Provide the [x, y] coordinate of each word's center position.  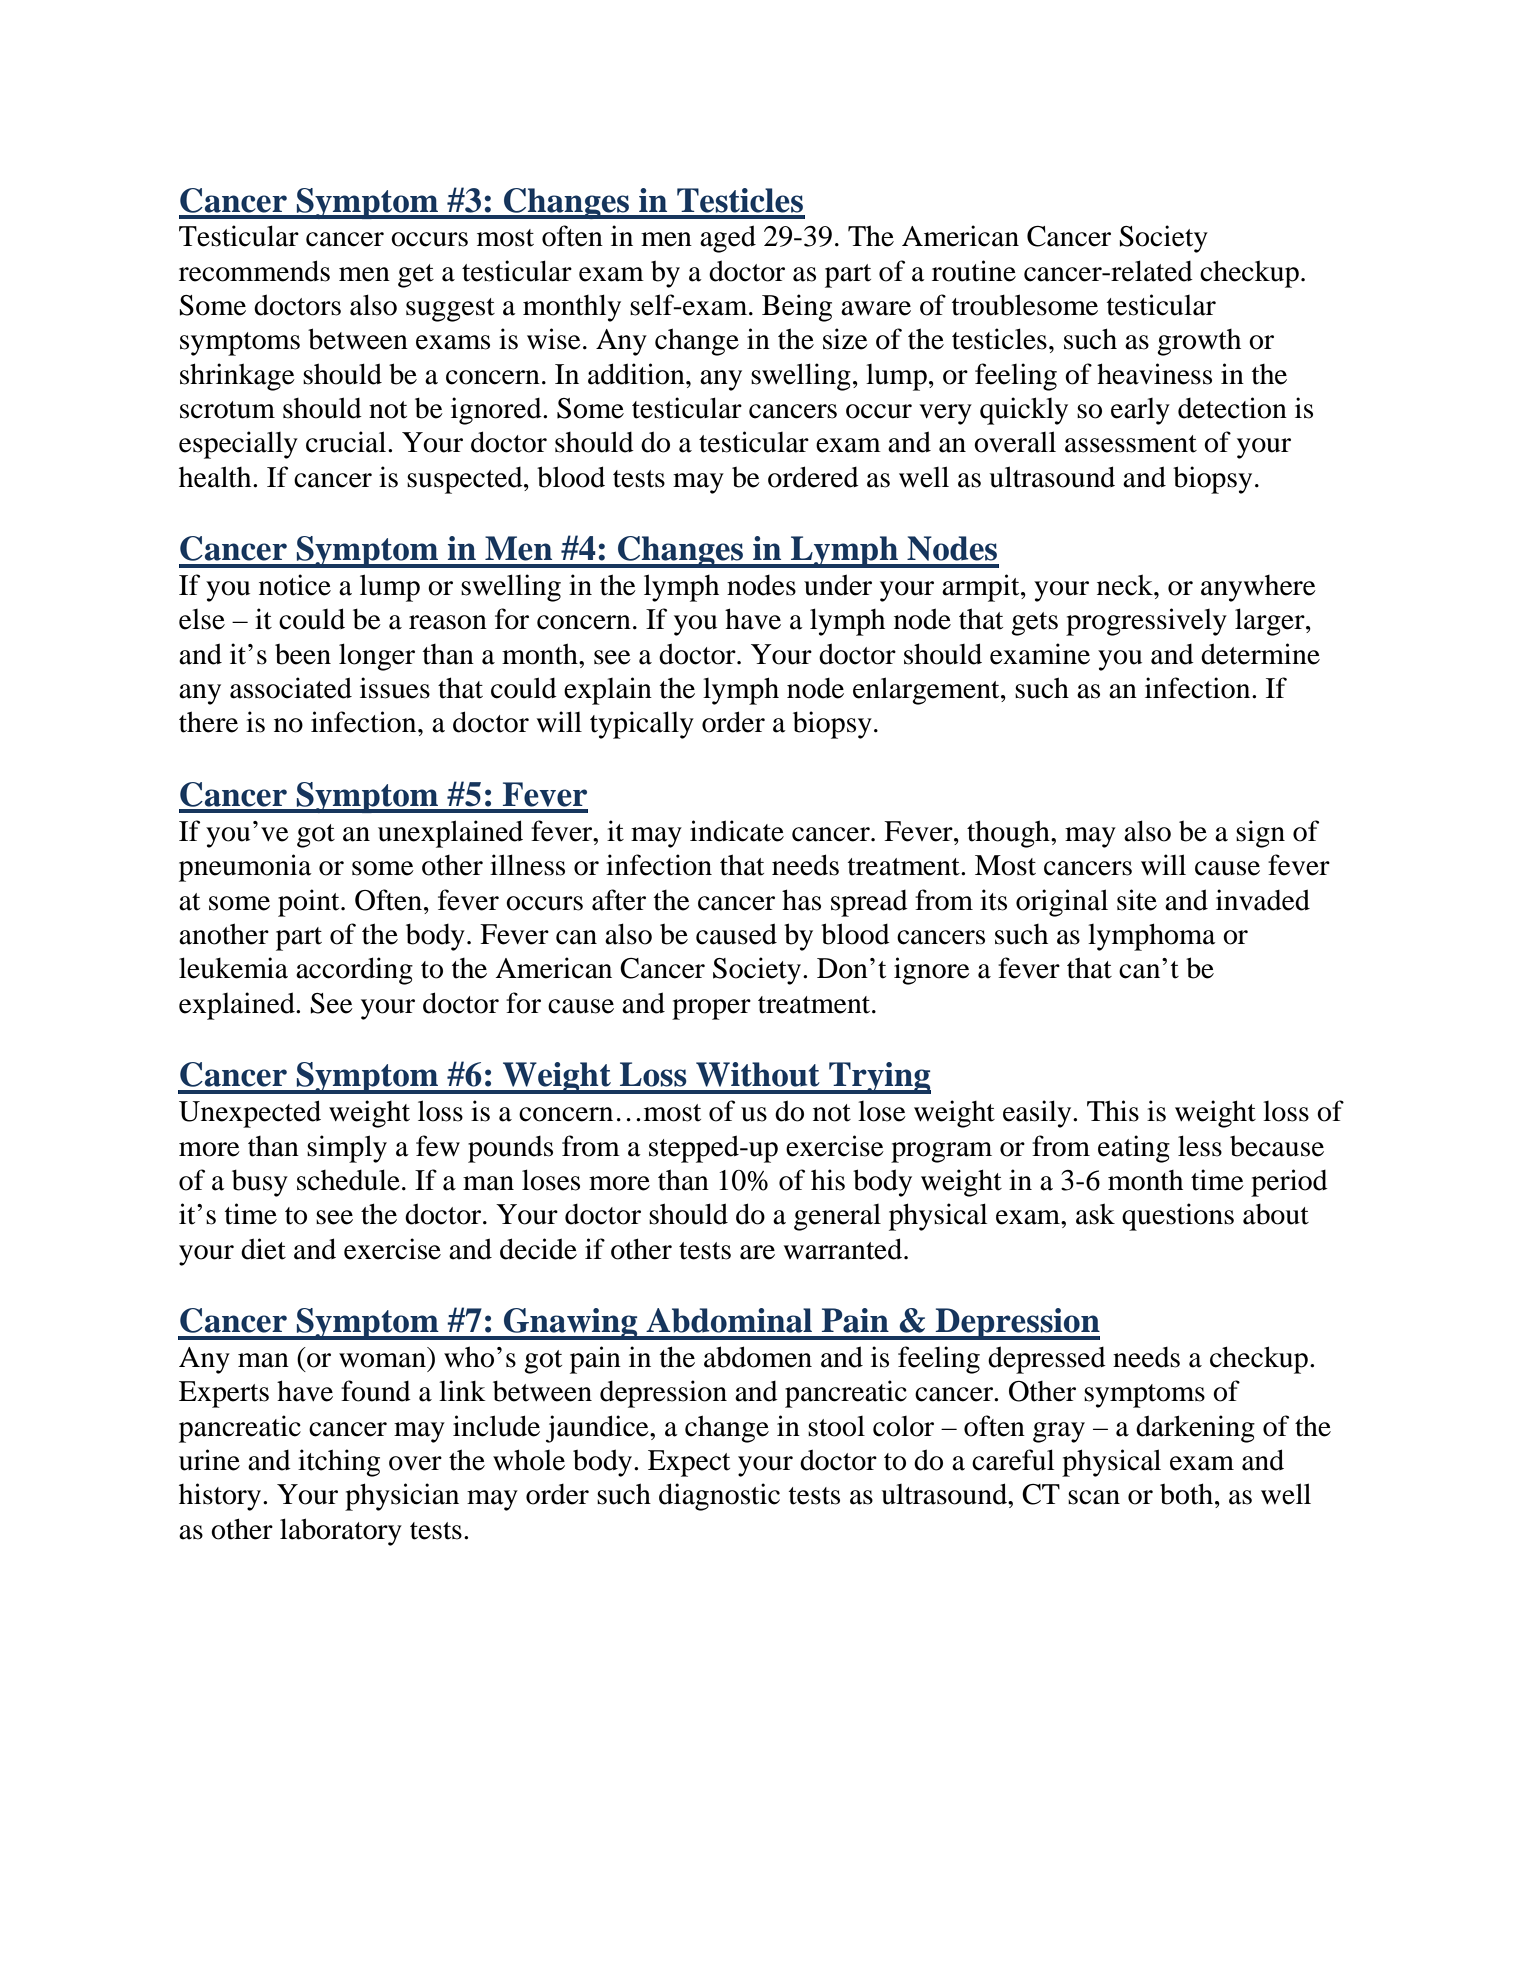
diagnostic [719, 1497]
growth [1199, 342]
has [801, 900]
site [1137, 900]
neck [1126, 585]
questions [1178, 1217]
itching [339, 1463]
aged [728, 239]
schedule [348, 1180]
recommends [254, 271]
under [838, 585]
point [310, 903]
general [837, 1217]
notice [295, 585]
